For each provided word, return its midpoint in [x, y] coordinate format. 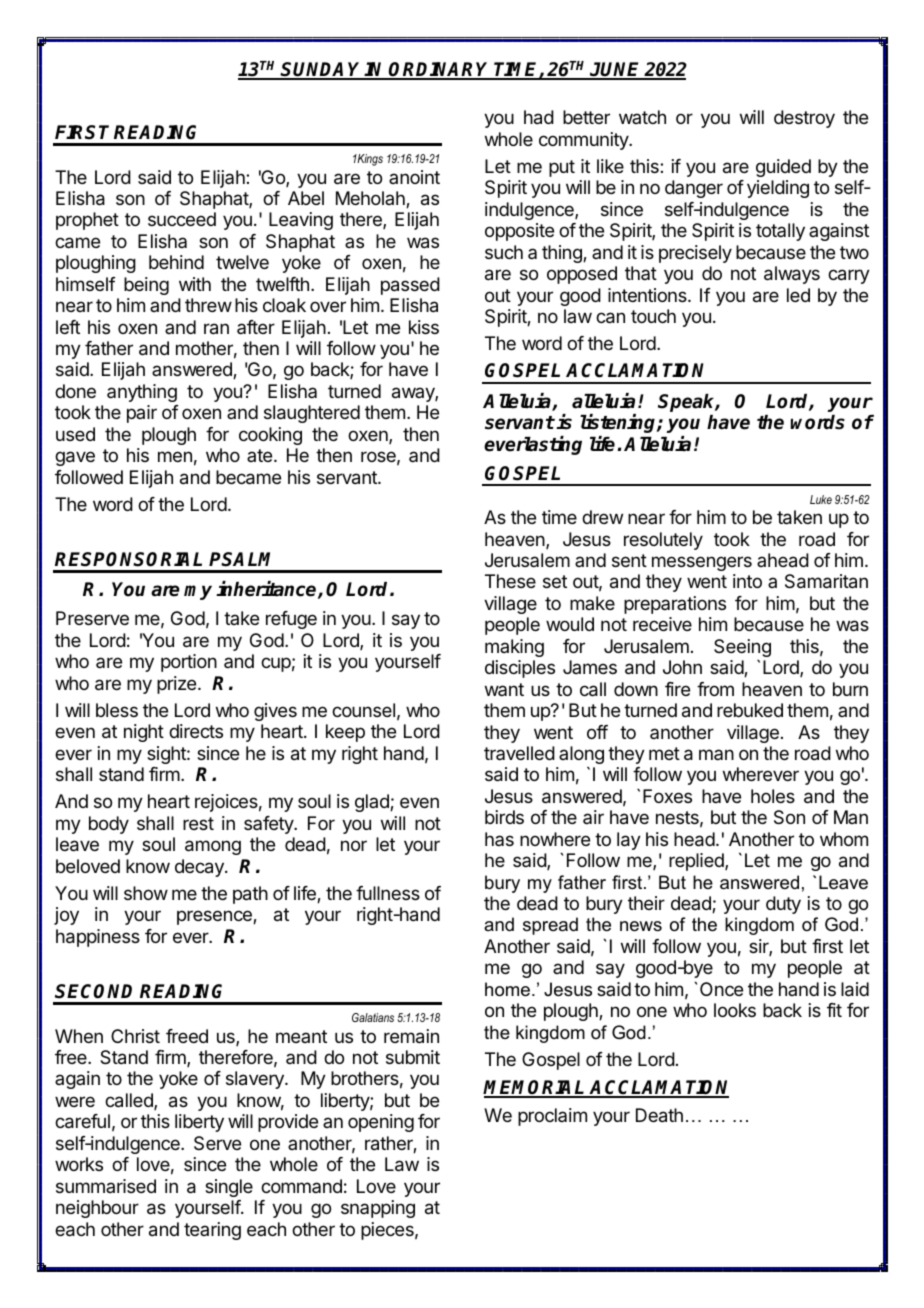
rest [198, 823]
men [175, 456]
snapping [378, 1209]
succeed [182, 219]
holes [773, 796]
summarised [106, 1186]
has [499, 839]
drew [602, 517]
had [539, 117]
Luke [821, 499]
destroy [804, 119]
